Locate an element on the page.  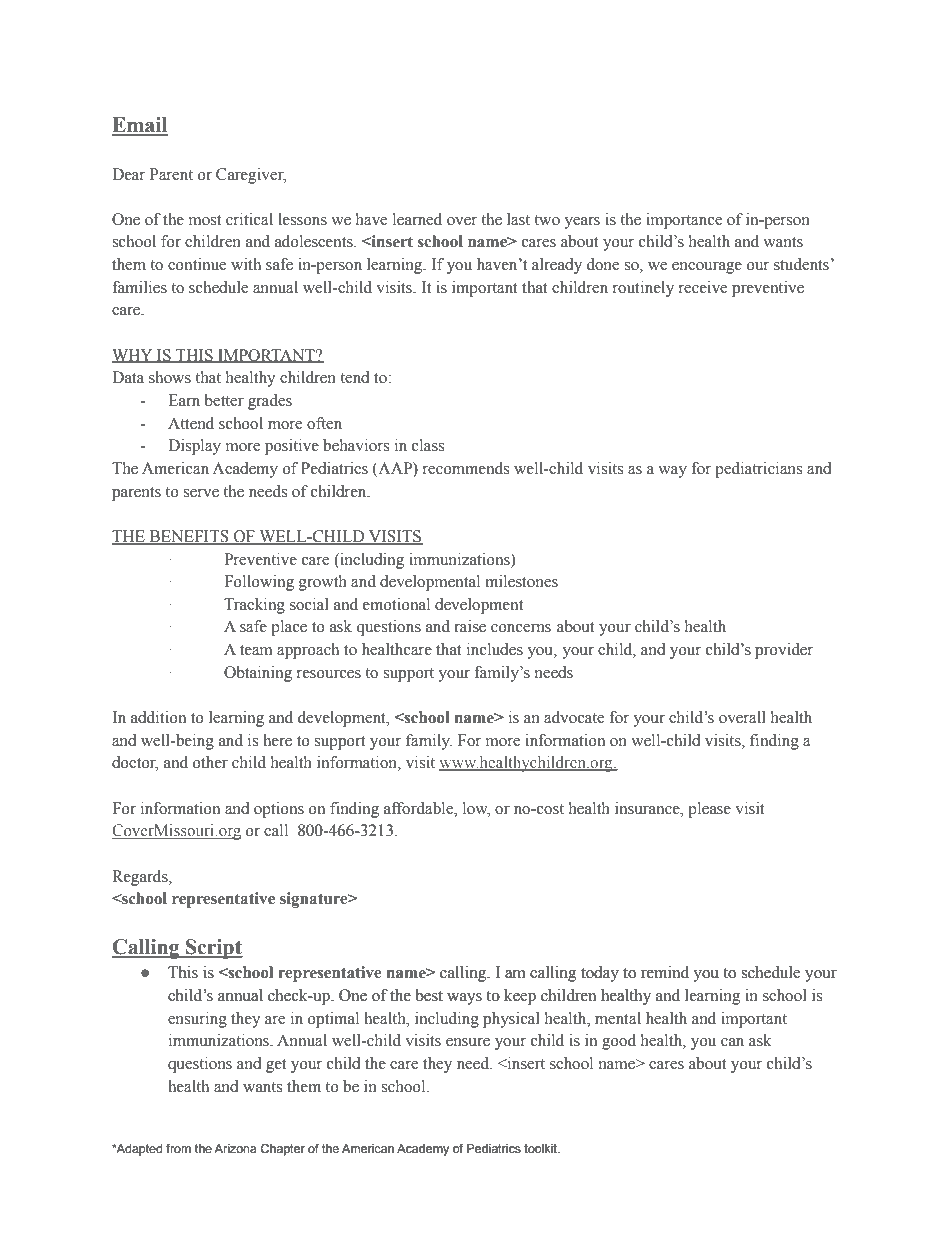
other is located at coordinates (210, 762).
